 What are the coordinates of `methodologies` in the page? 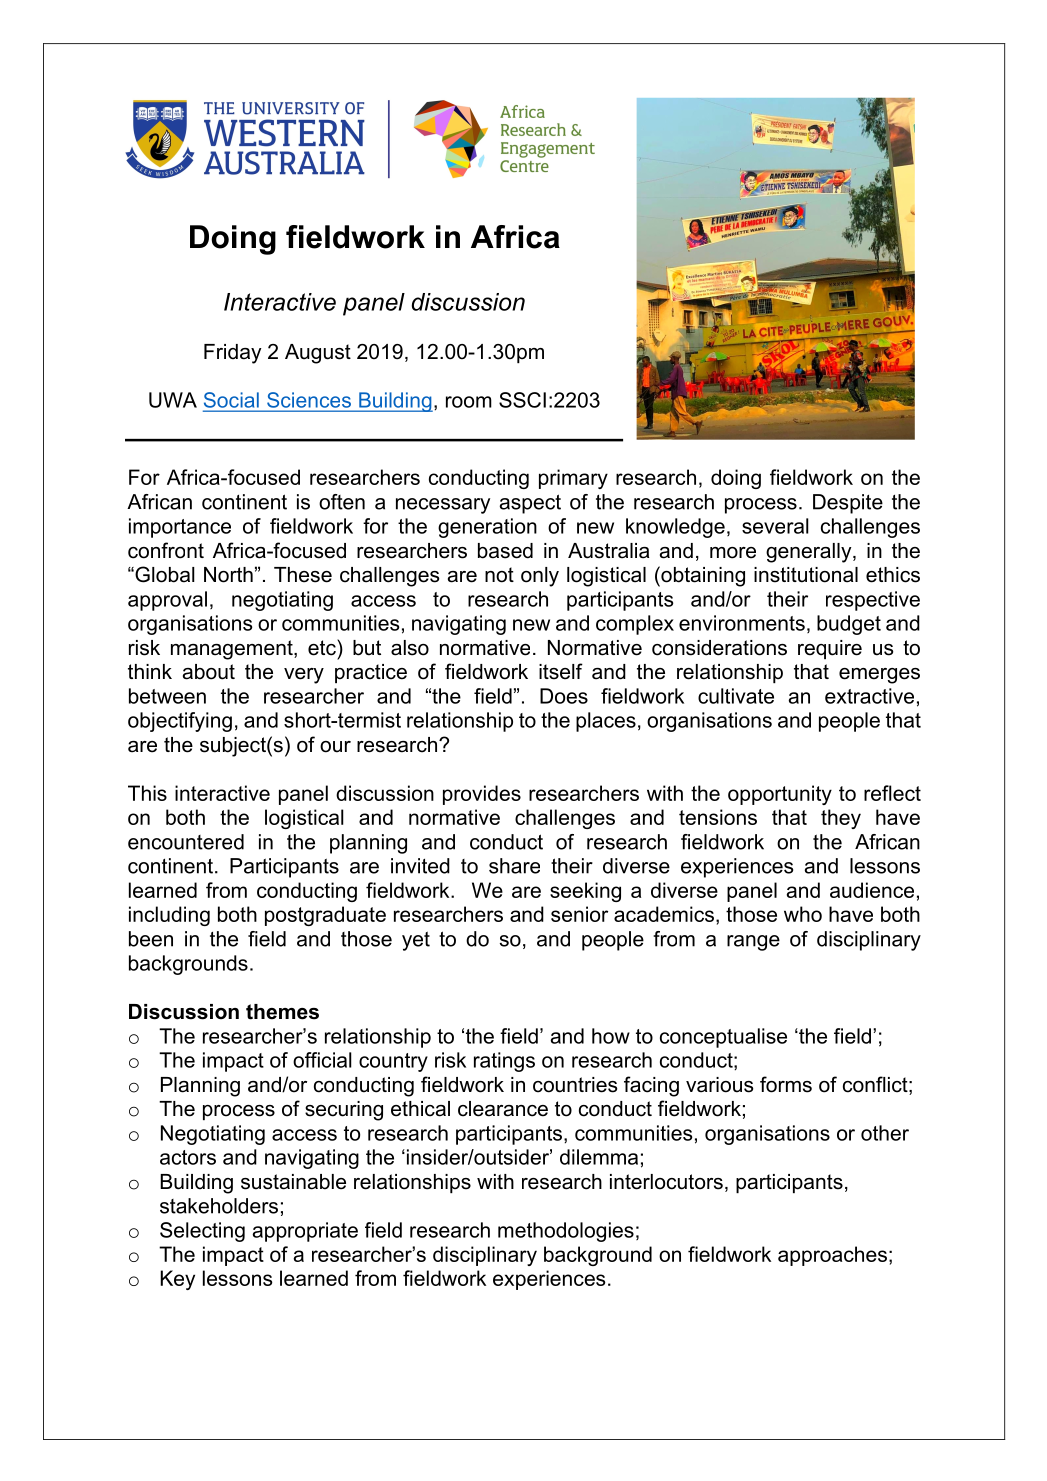 It's located at (566, 1232).
